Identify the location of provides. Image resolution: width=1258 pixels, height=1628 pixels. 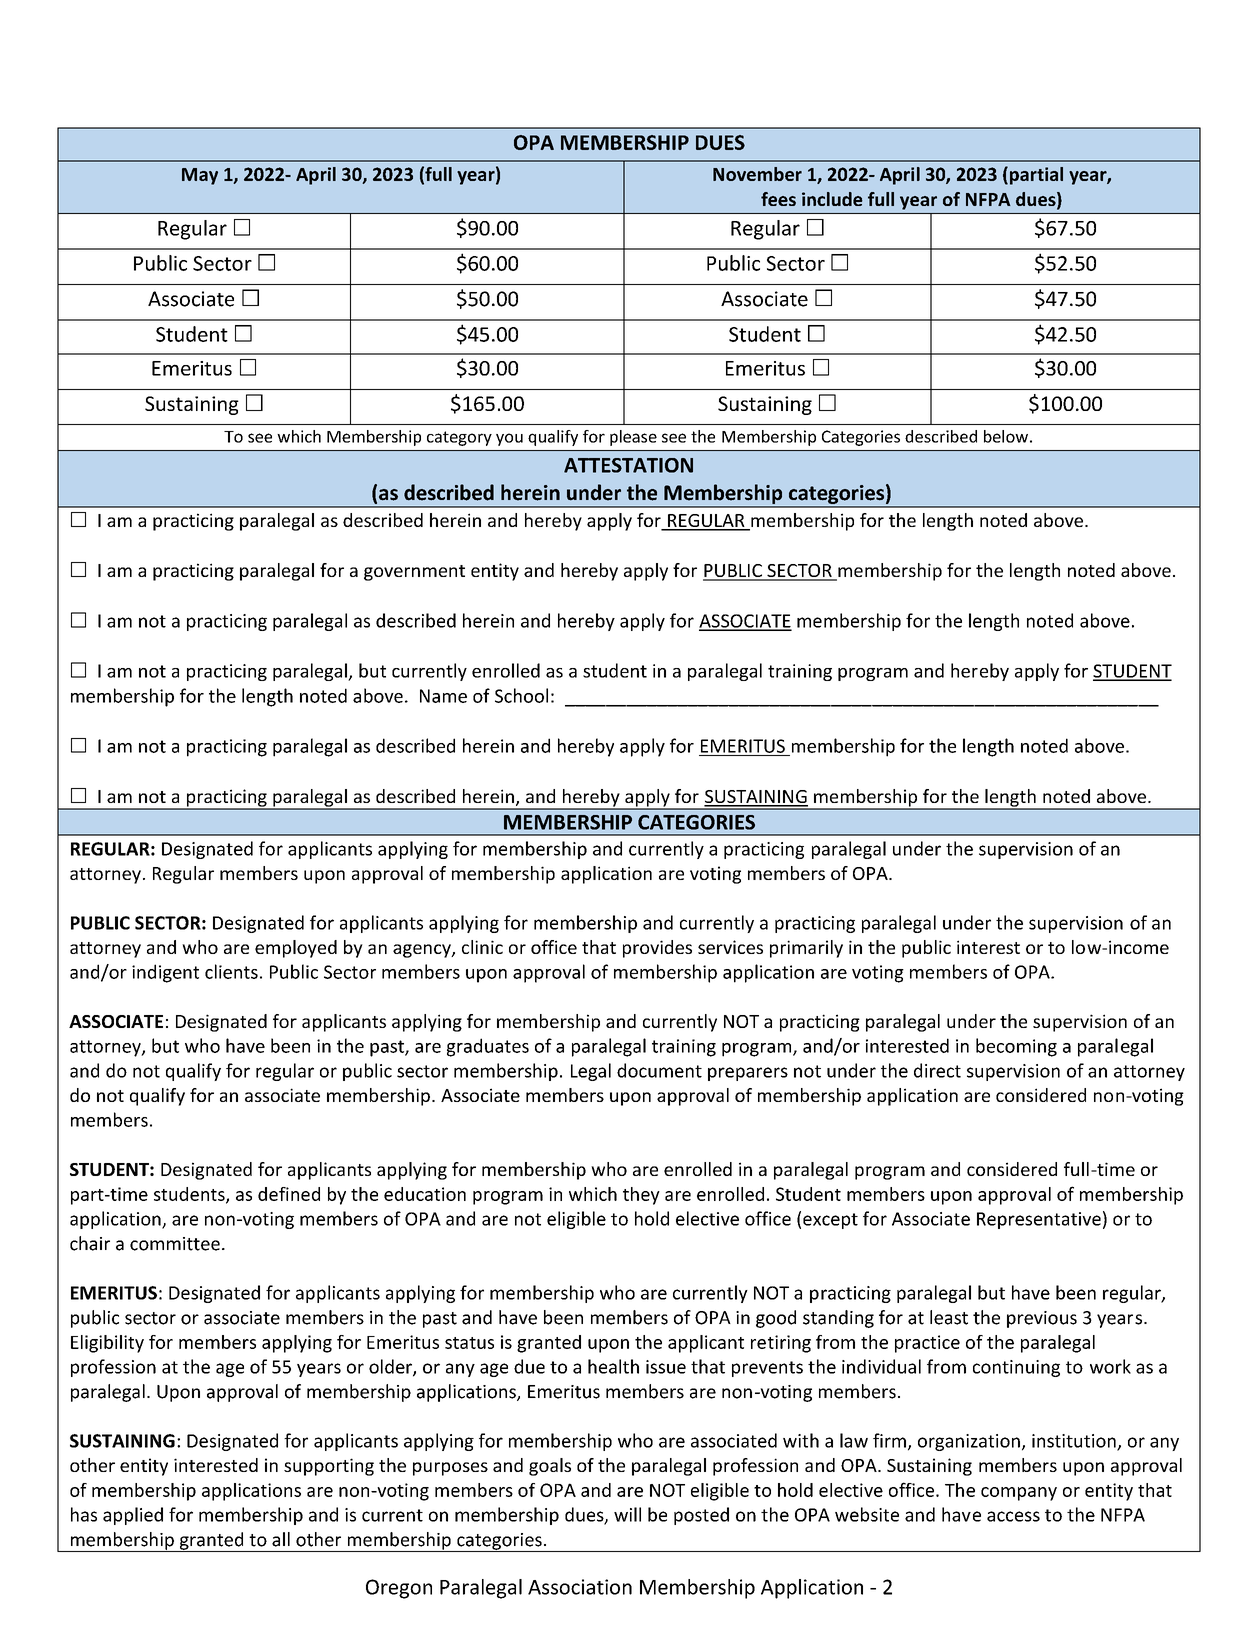
(657, 949).
